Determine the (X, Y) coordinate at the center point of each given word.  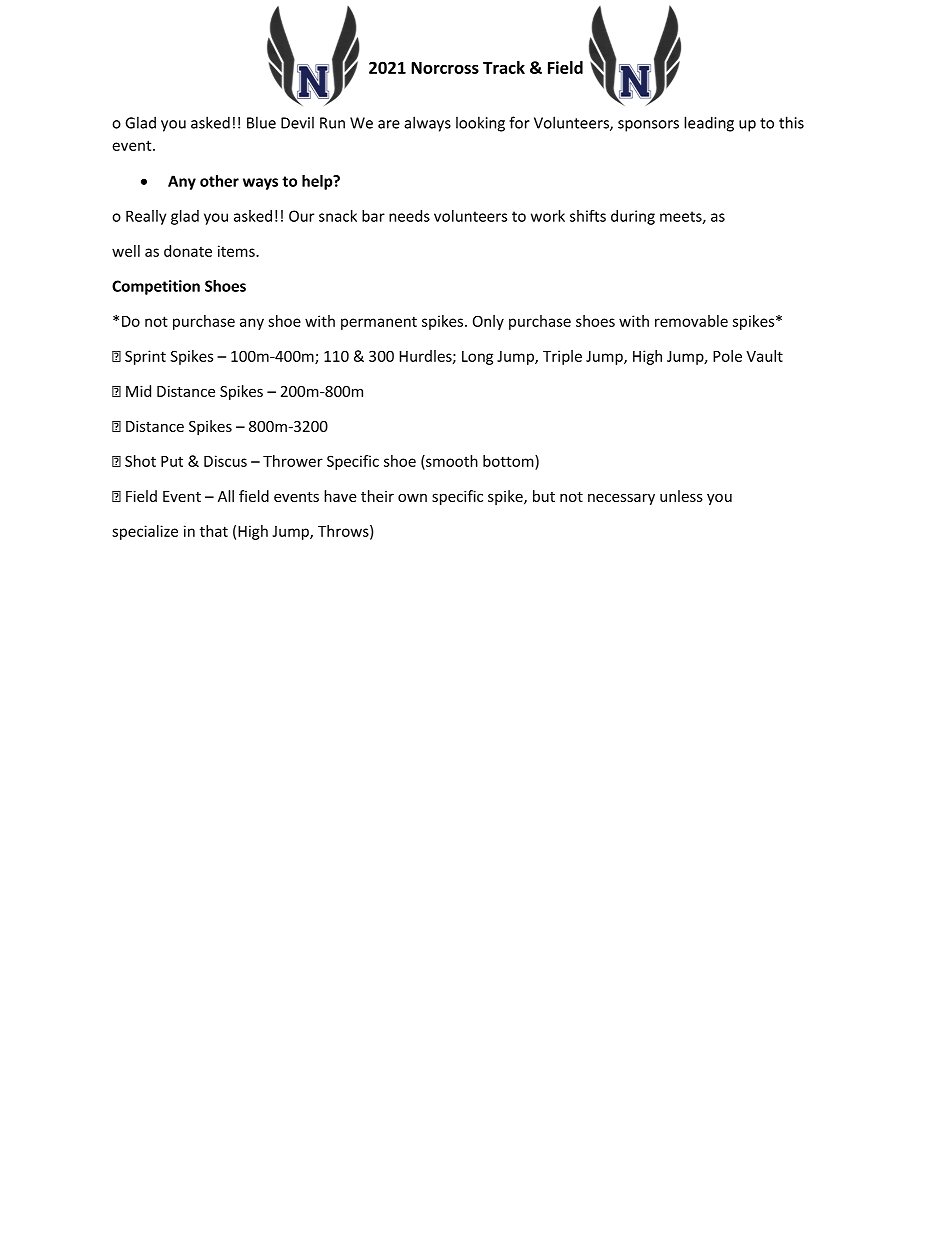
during (633, 217)
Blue (261, 122)
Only (488, 322)
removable (691, 321)
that (214, 531)
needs (409, 216)
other (219, 181)
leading (709, 124)
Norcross (445, 68)
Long (477, 358)
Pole (727, 356)
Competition (156, 287)
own (412, 497)
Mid (138, 391)
